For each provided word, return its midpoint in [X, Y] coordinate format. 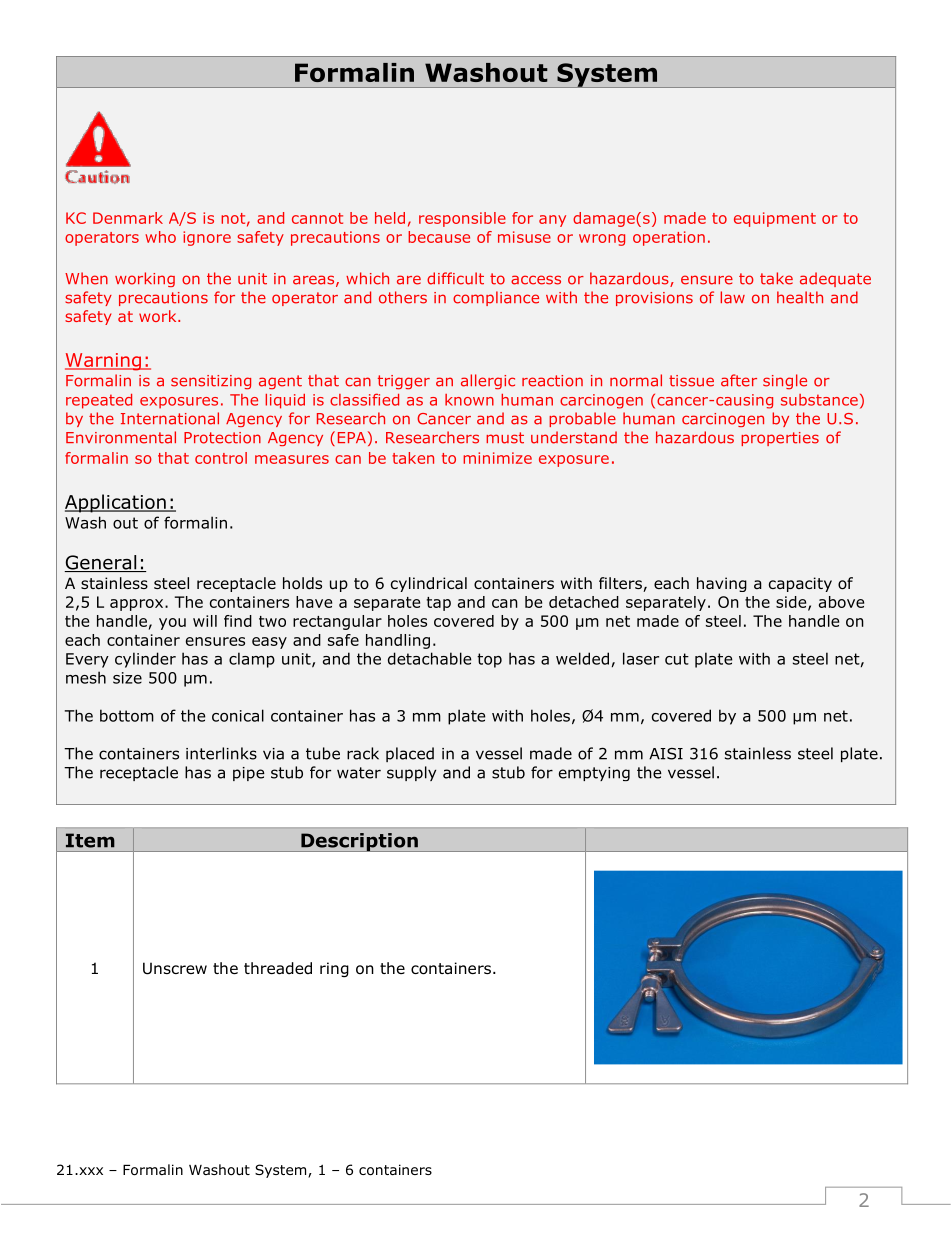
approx [138, 605]
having [722, 584]
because [439, 237]
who [160, 237]
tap [439, 604]
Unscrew [175, 968]
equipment [775, 219]
